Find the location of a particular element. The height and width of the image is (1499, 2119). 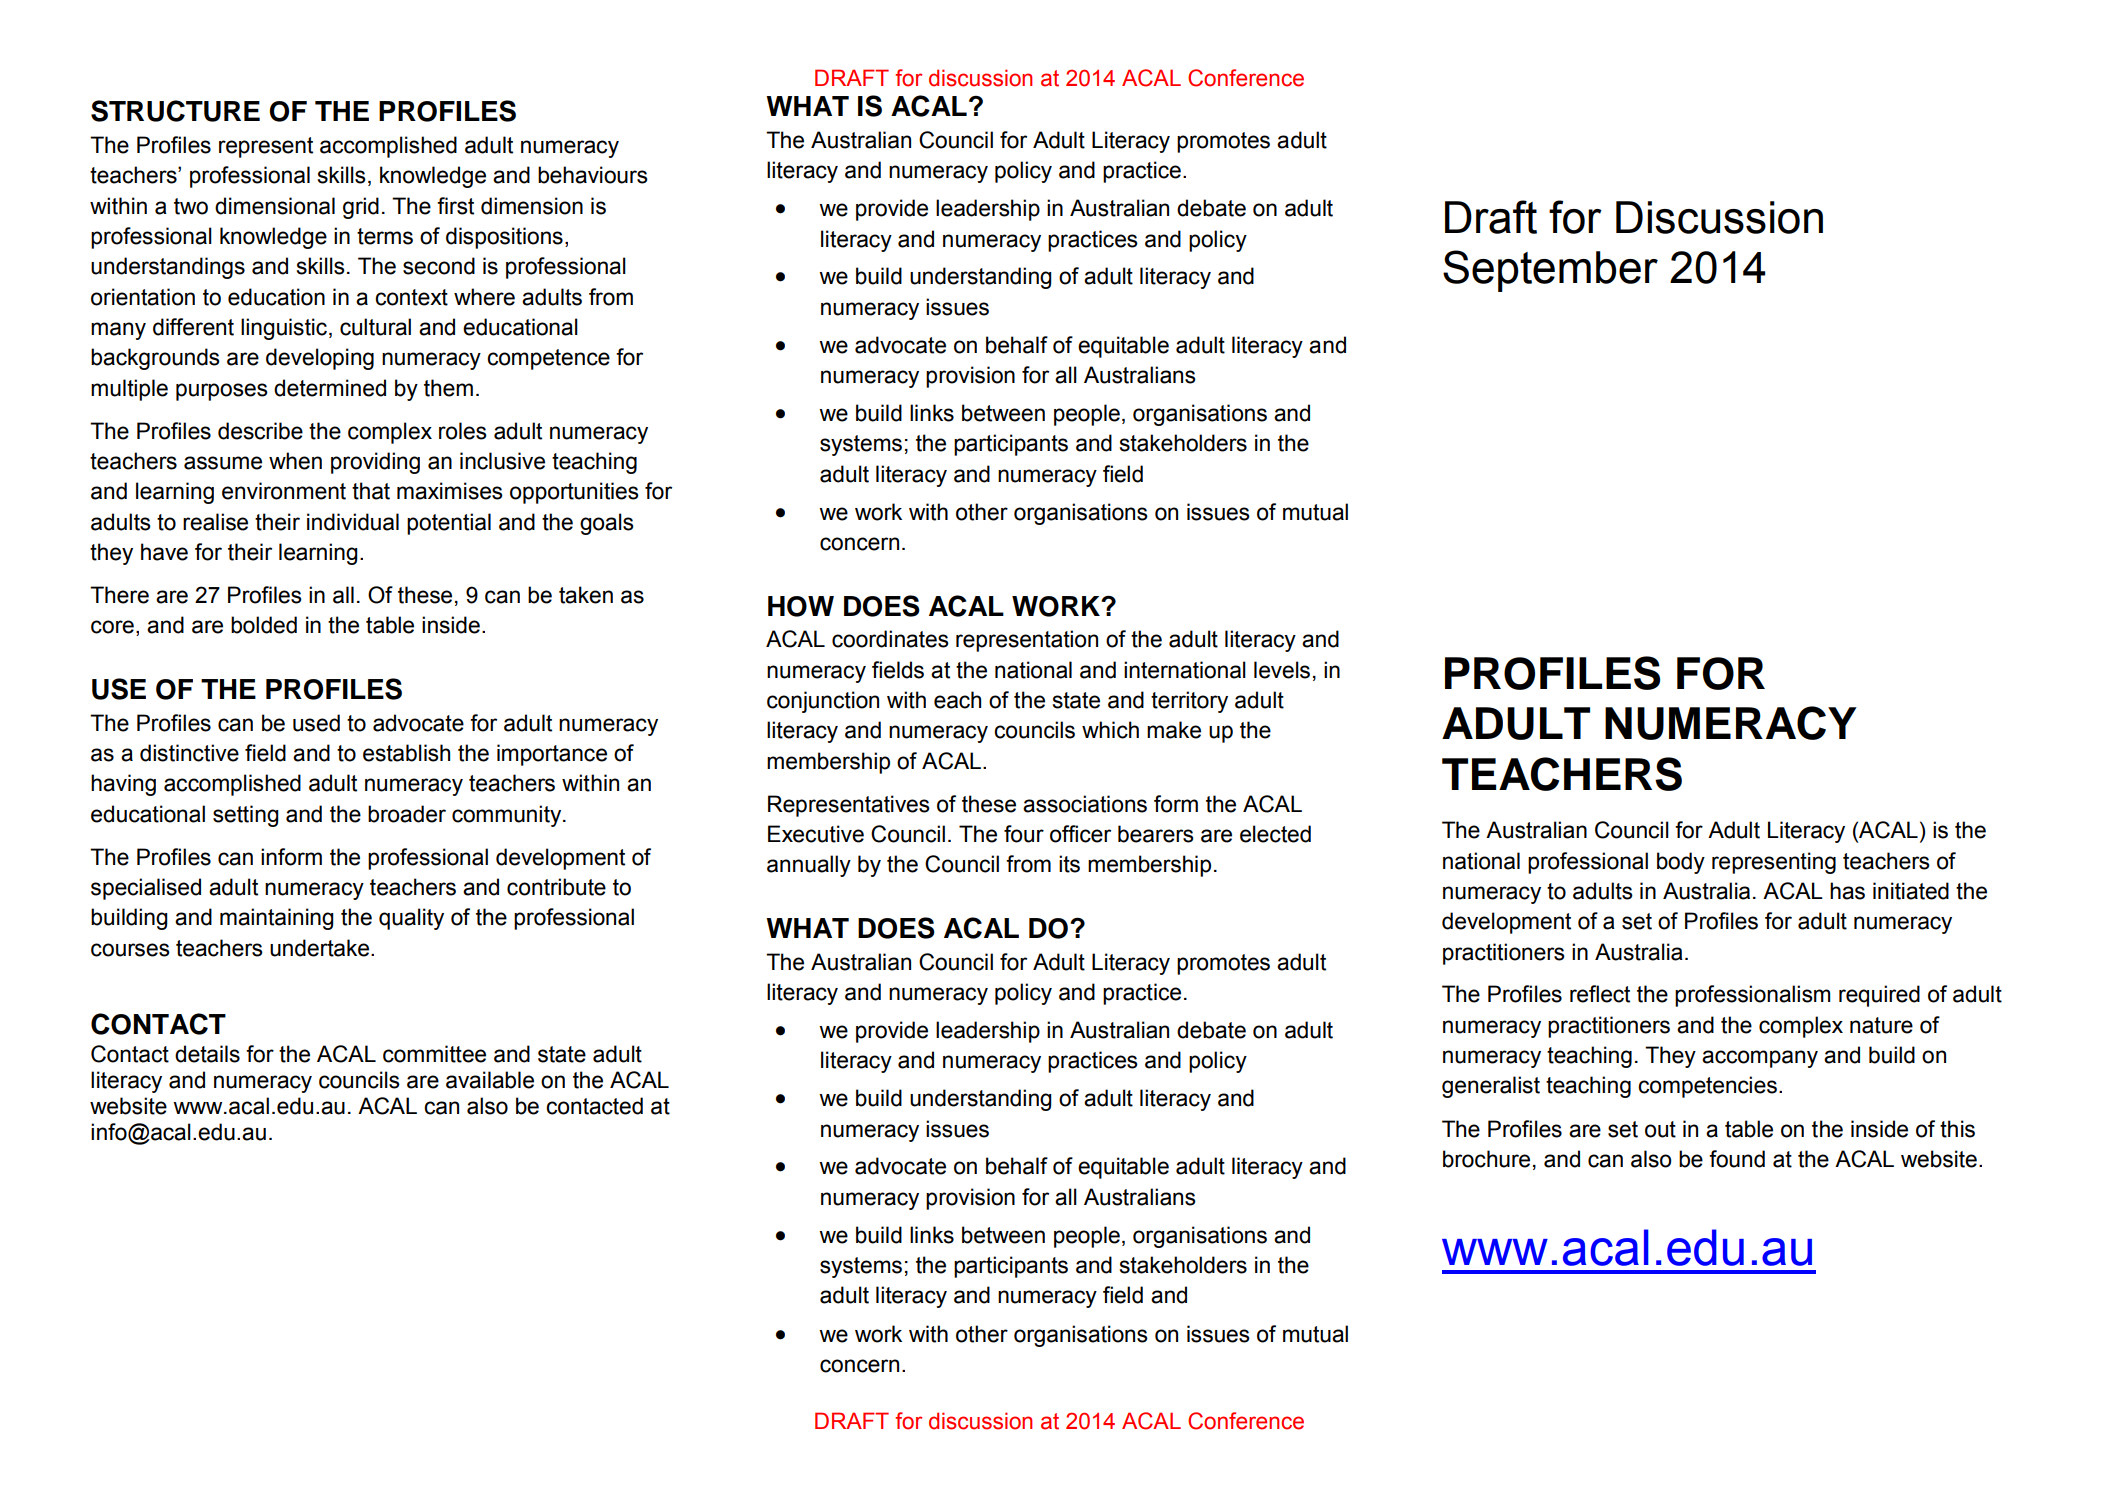

bolded is located at coordinates (264, 625).
